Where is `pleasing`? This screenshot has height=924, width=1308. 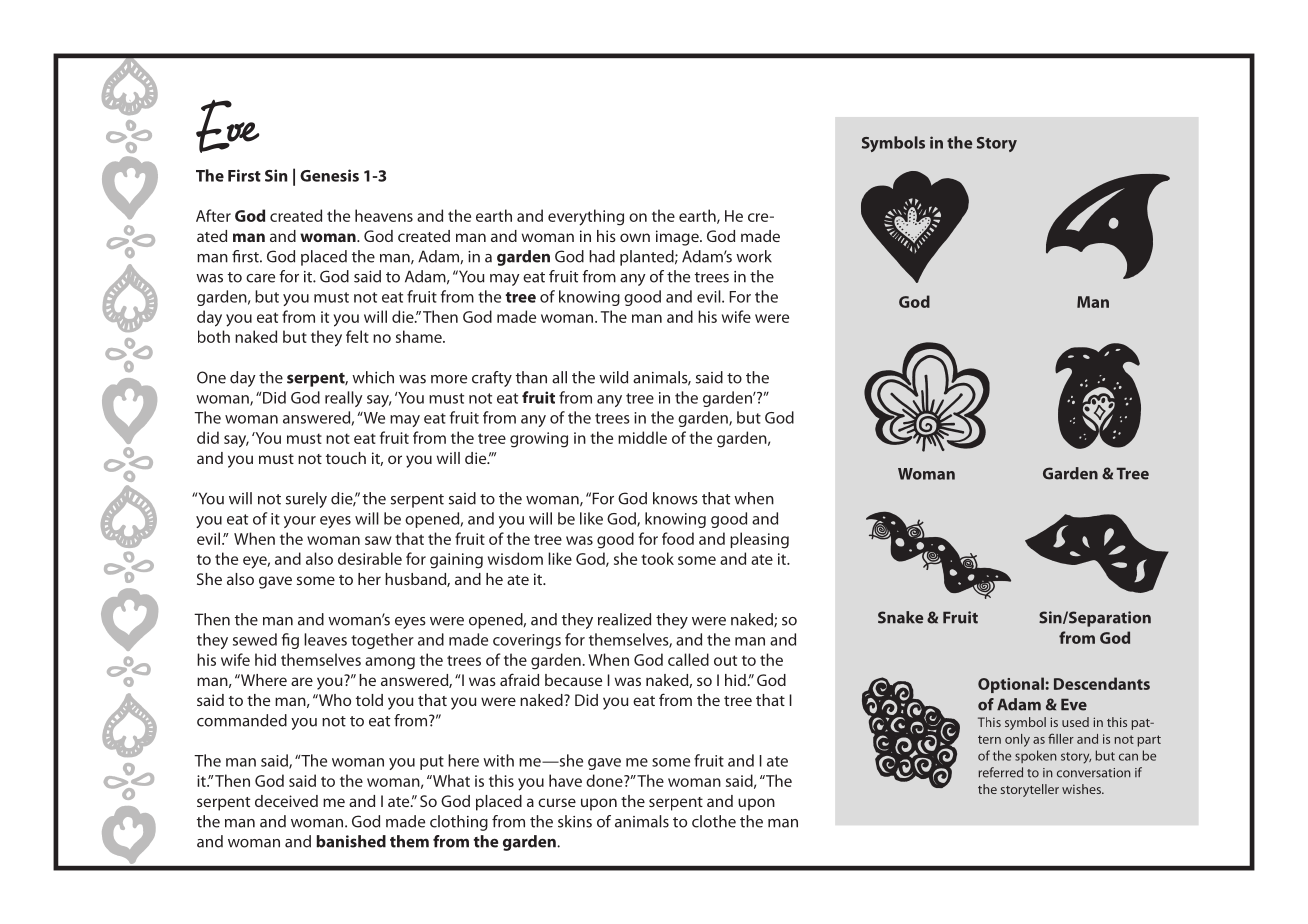 pleasing is located at coordinates (759, 540).
